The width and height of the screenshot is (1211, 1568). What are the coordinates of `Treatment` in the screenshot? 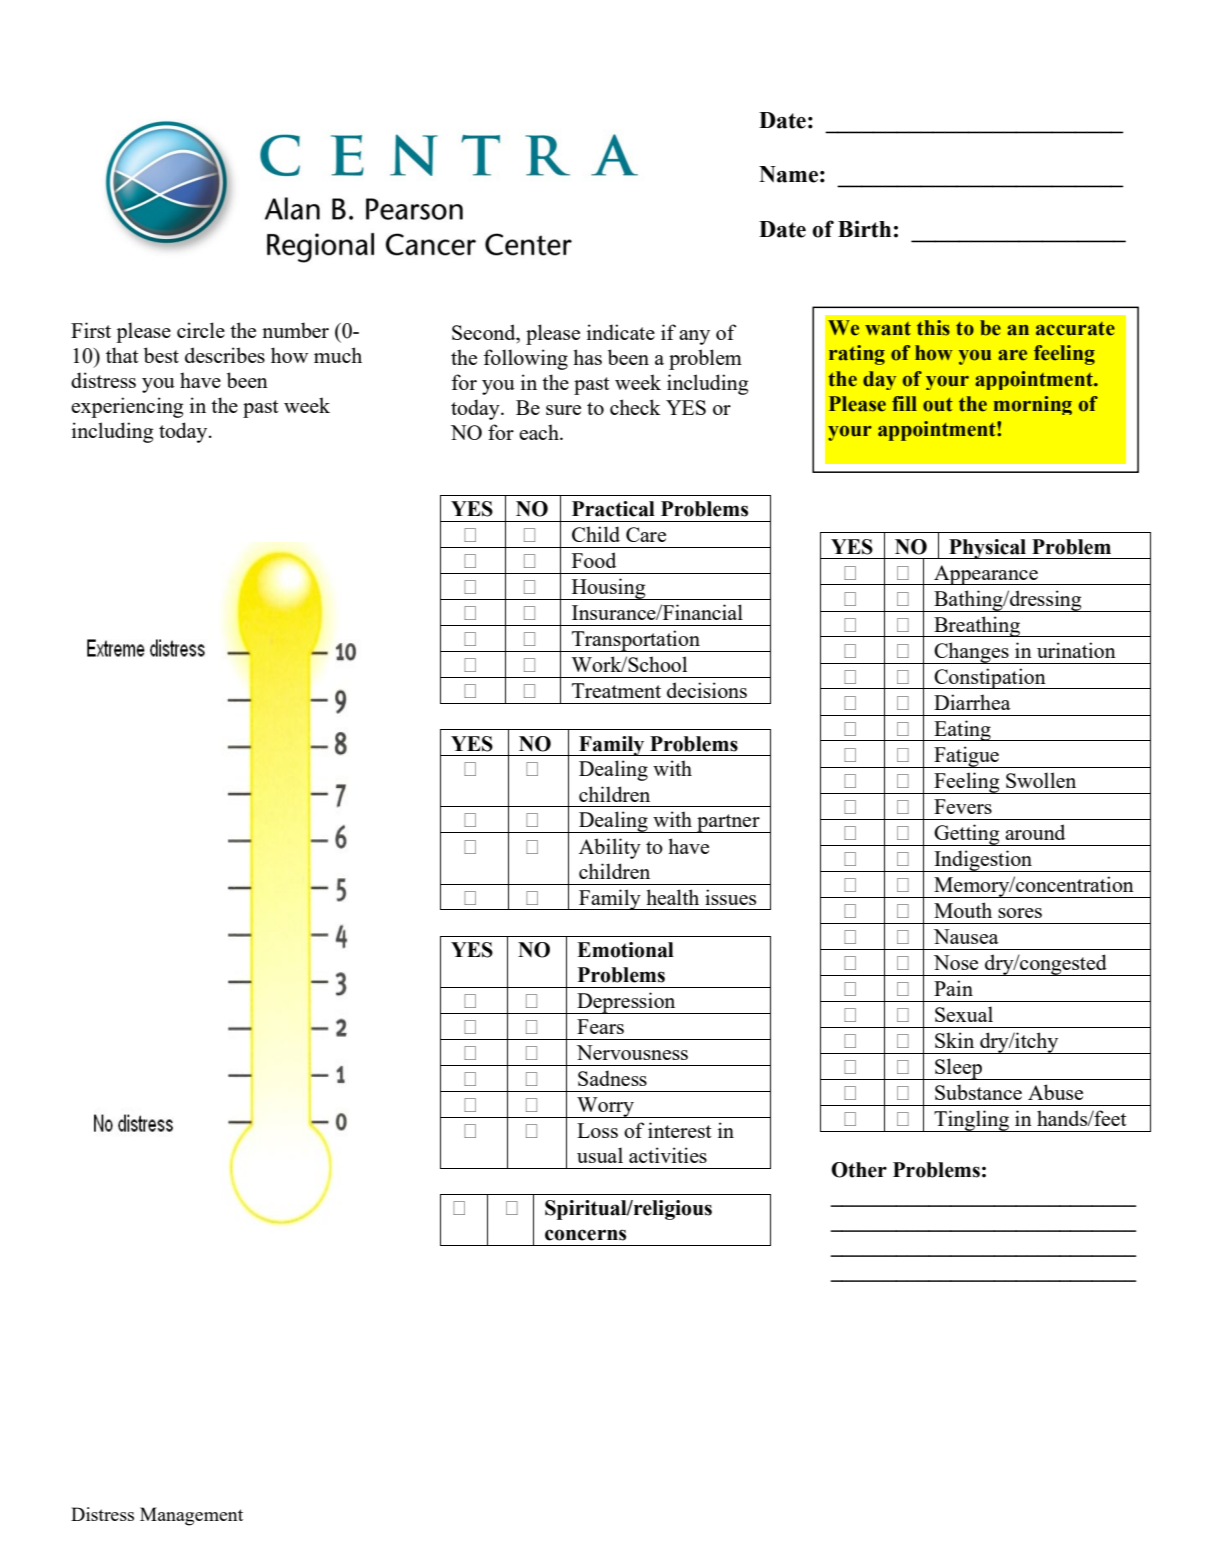 It's located at (616, 690).
